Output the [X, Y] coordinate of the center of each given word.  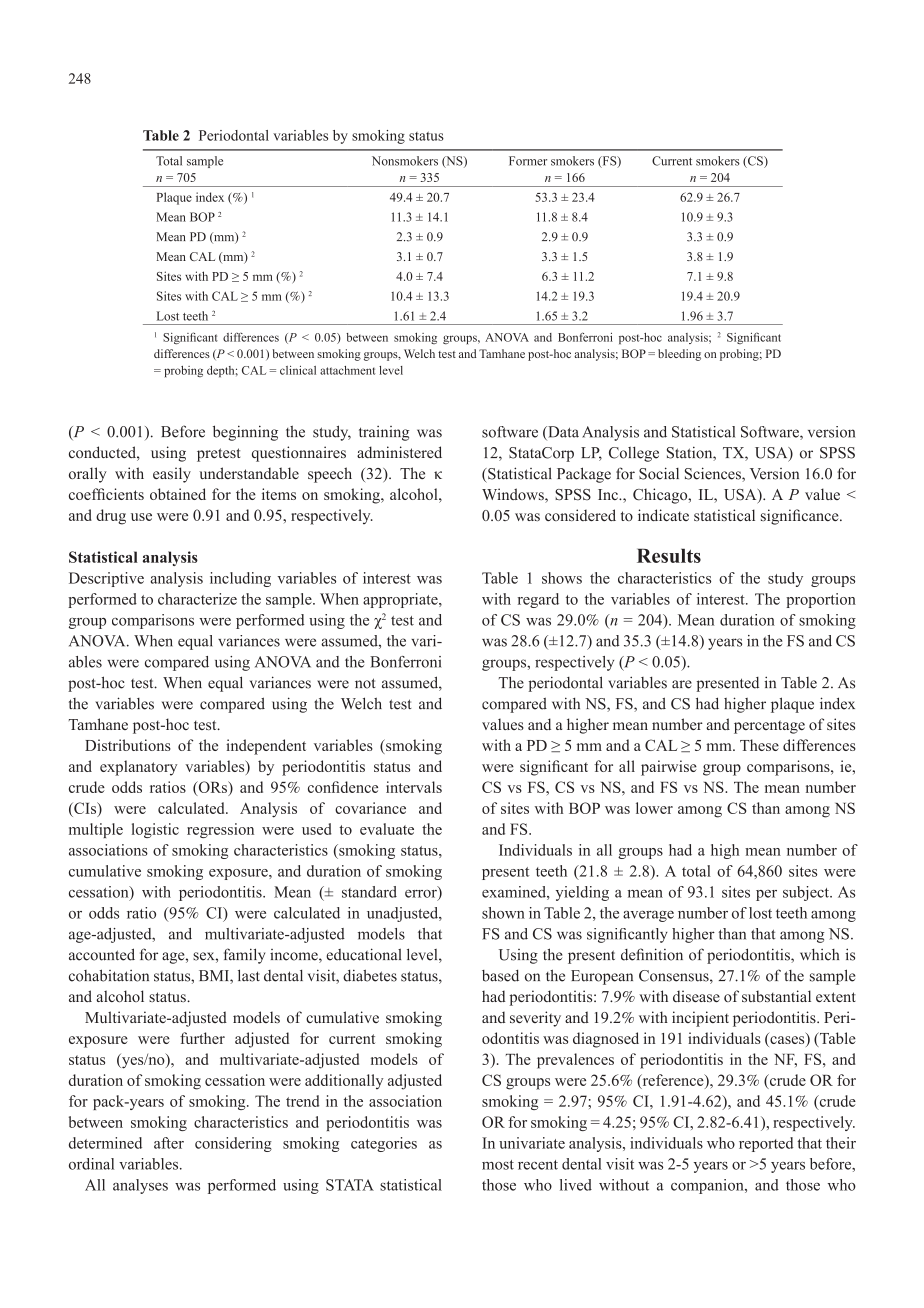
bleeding [679, 355]
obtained [178, 494]
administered [399, 452]
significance [801, 517]
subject [807, 893]
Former [528, 161]
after [169, 1143]
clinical [298, 370]
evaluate [387, 829]
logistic [155, 830]
